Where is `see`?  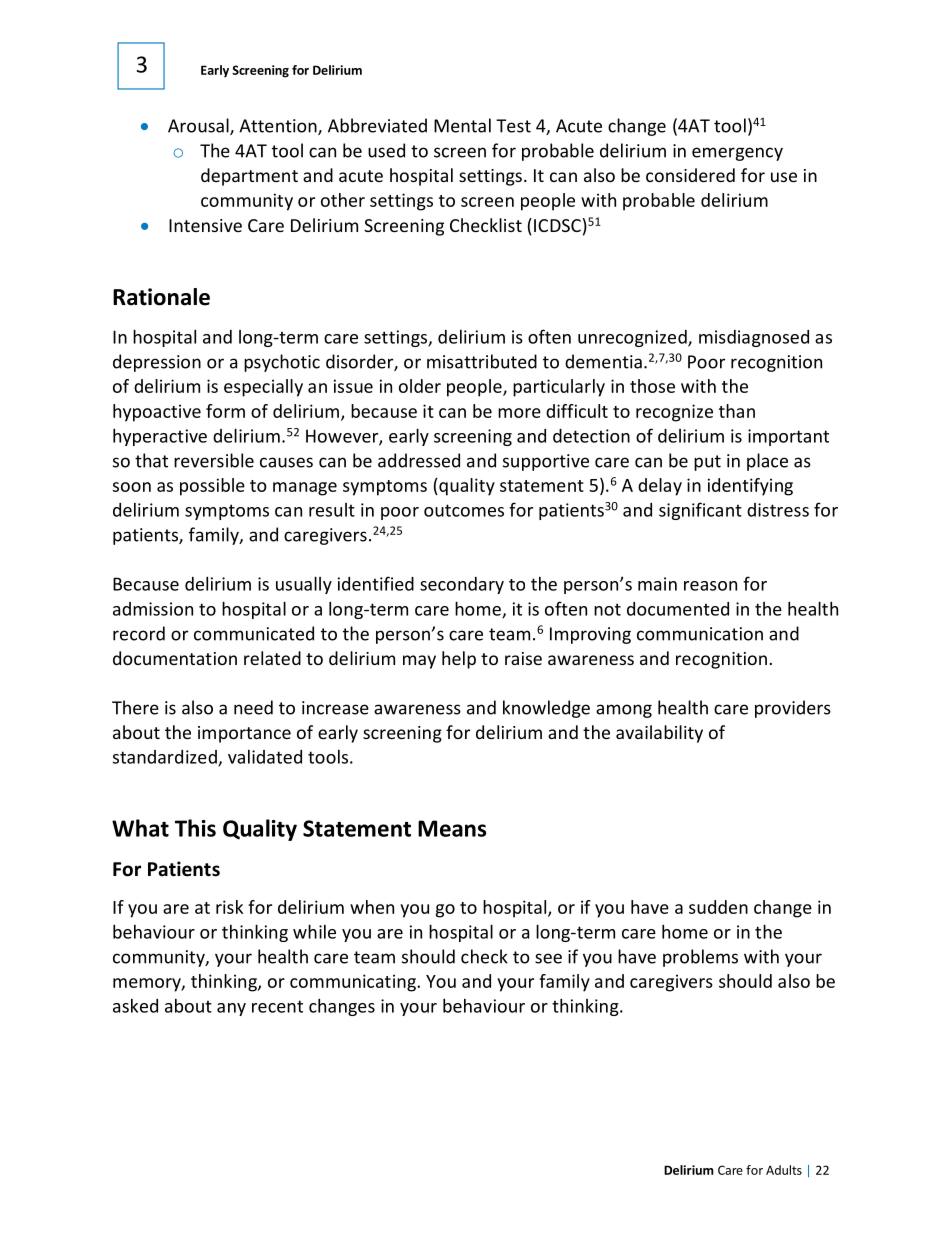 see is located at coordinates (548, 958).
